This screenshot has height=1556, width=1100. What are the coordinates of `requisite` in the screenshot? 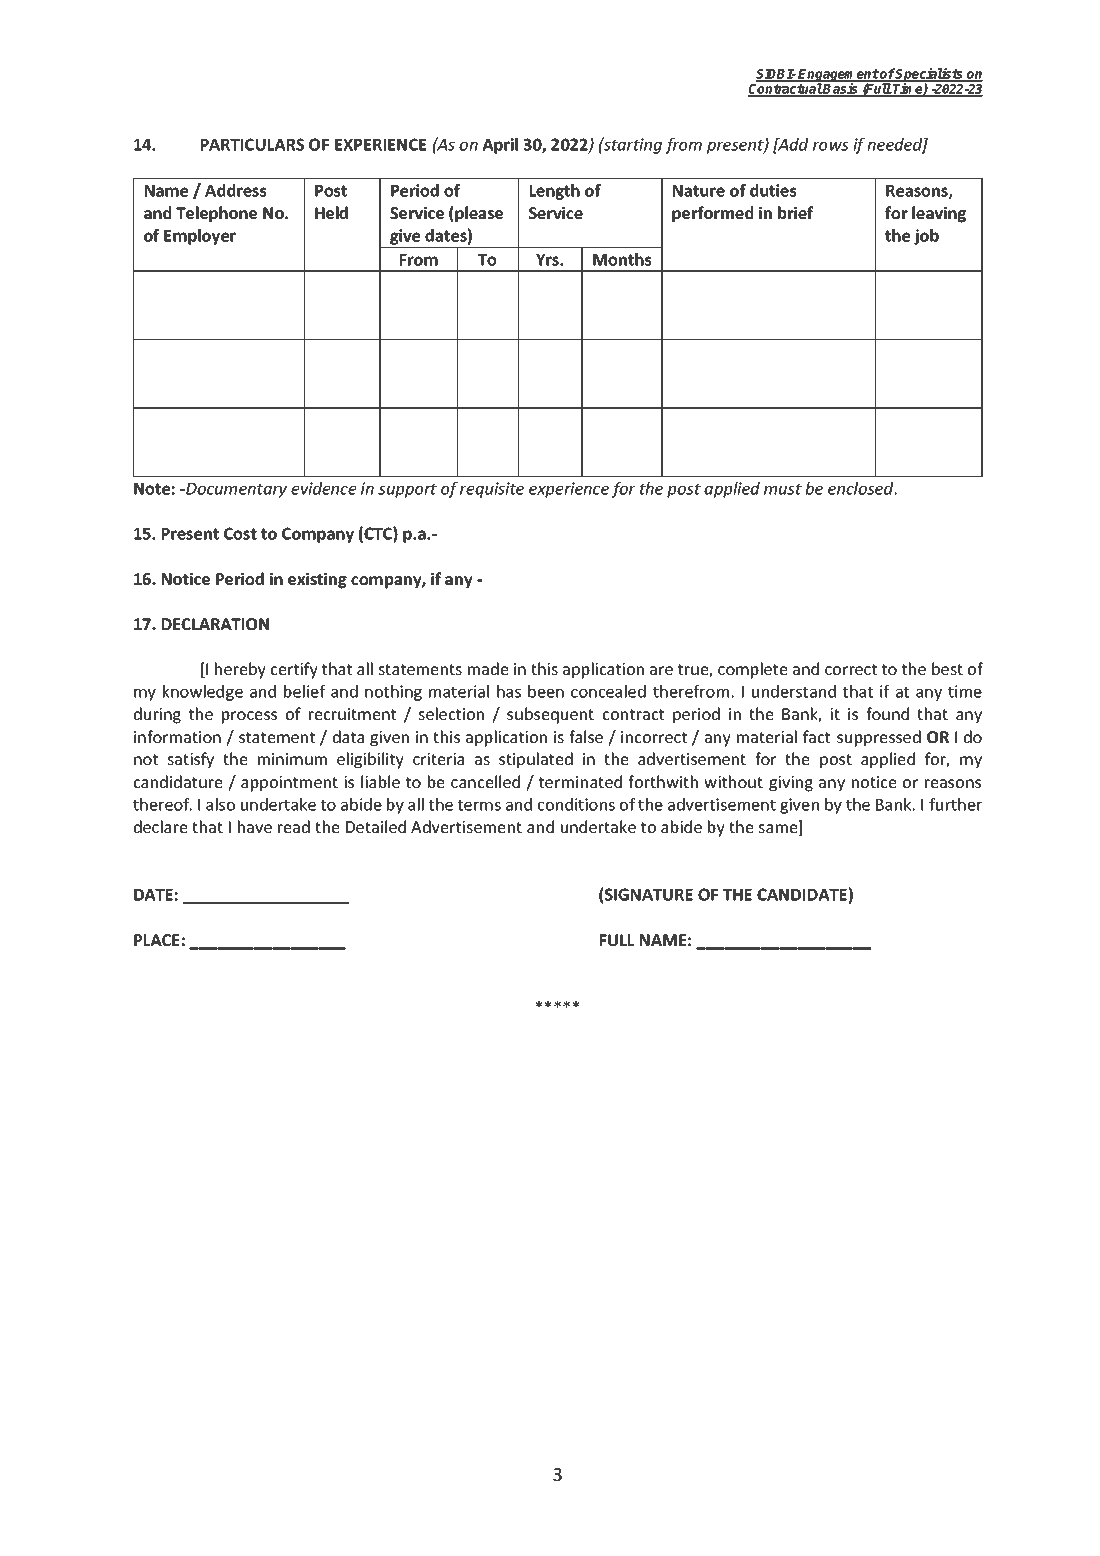 It's located at (492, 490).
